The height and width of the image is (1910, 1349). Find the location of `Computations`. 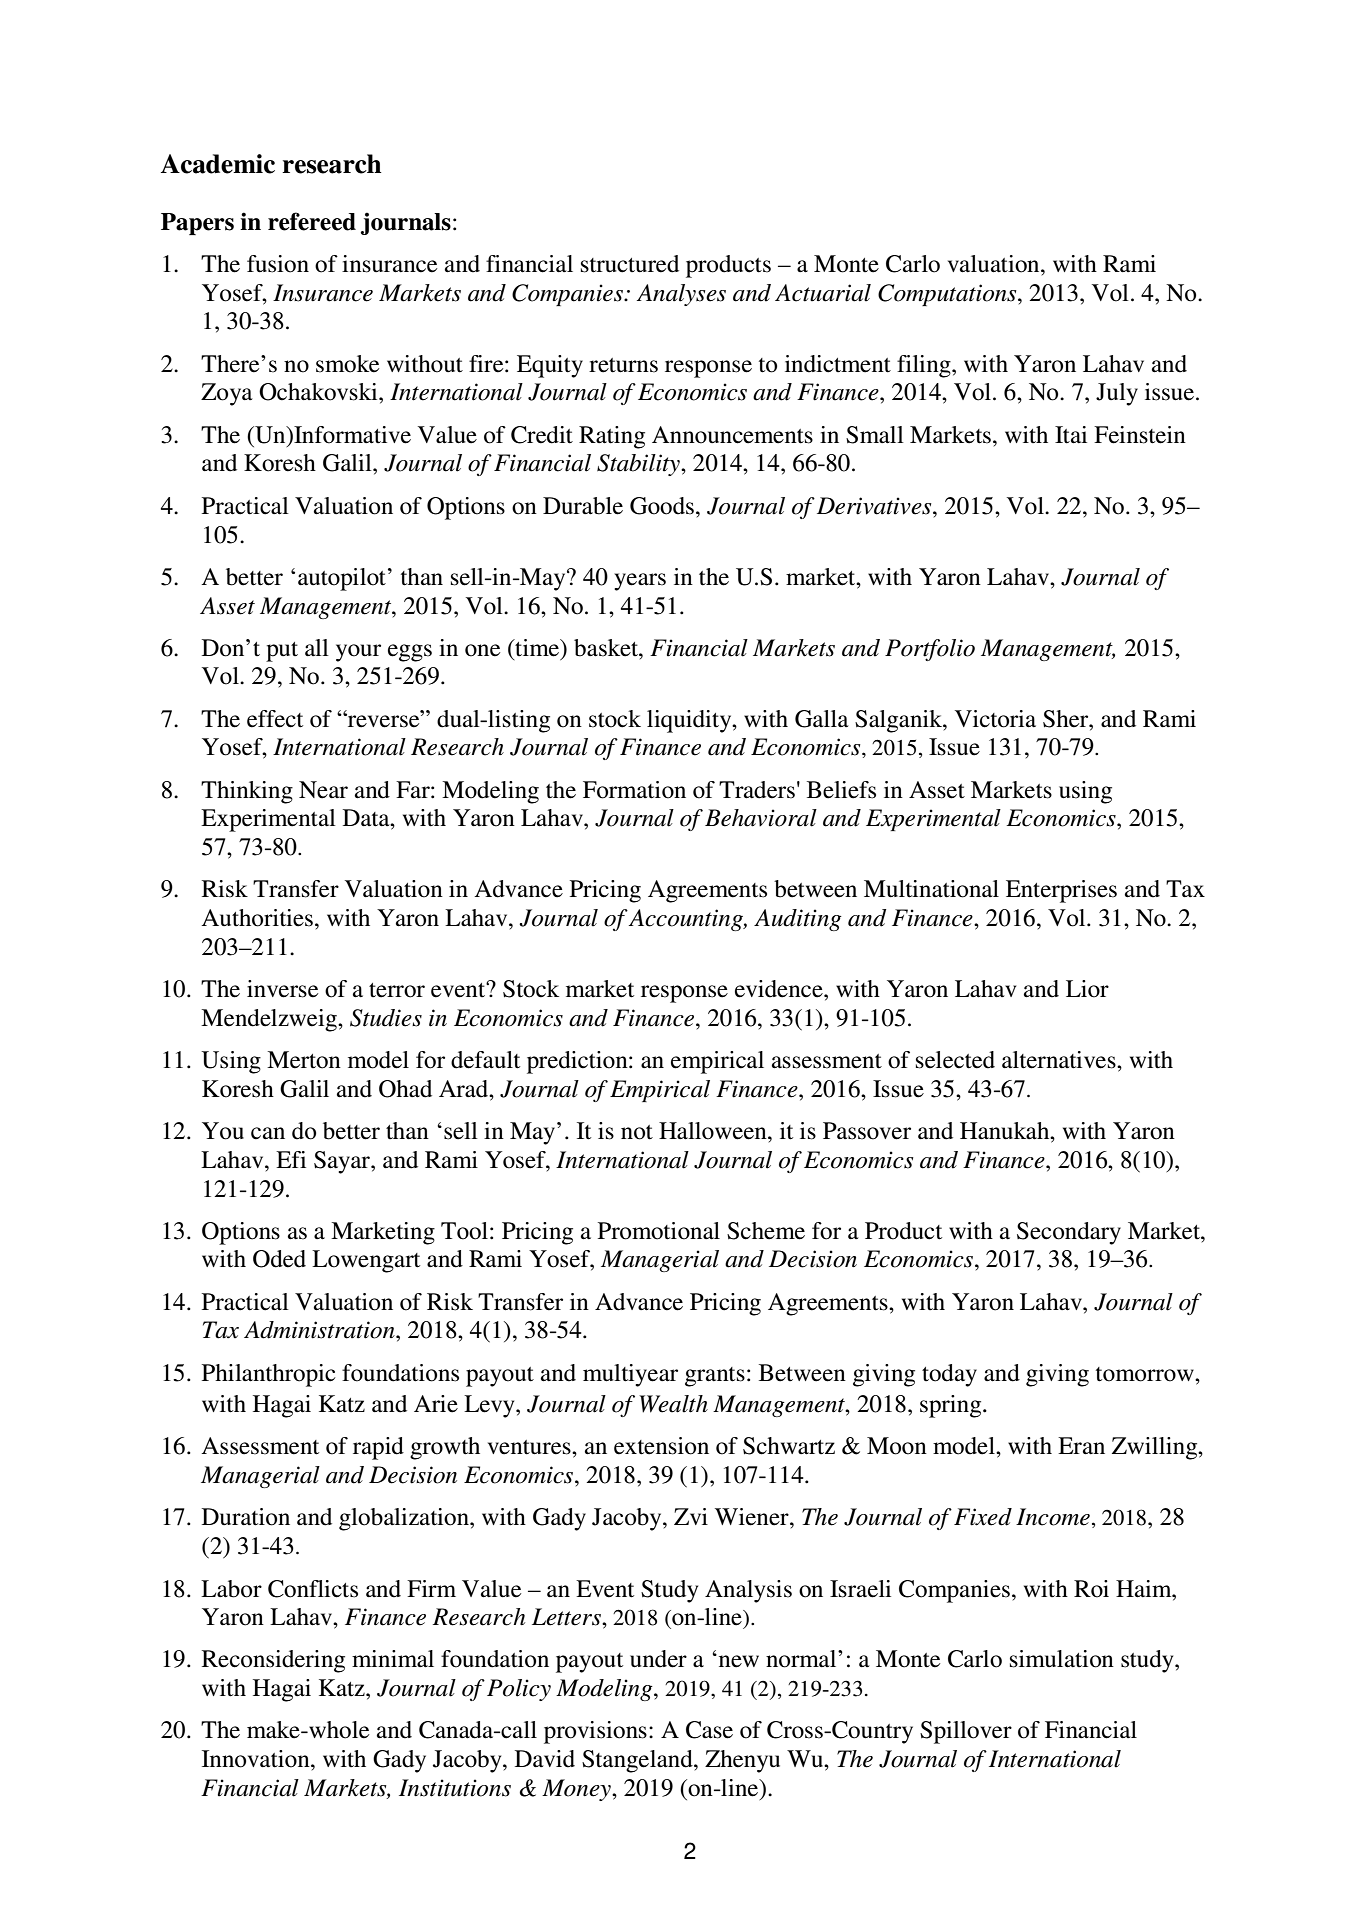

Computations is located at coordinates (948, 295).
